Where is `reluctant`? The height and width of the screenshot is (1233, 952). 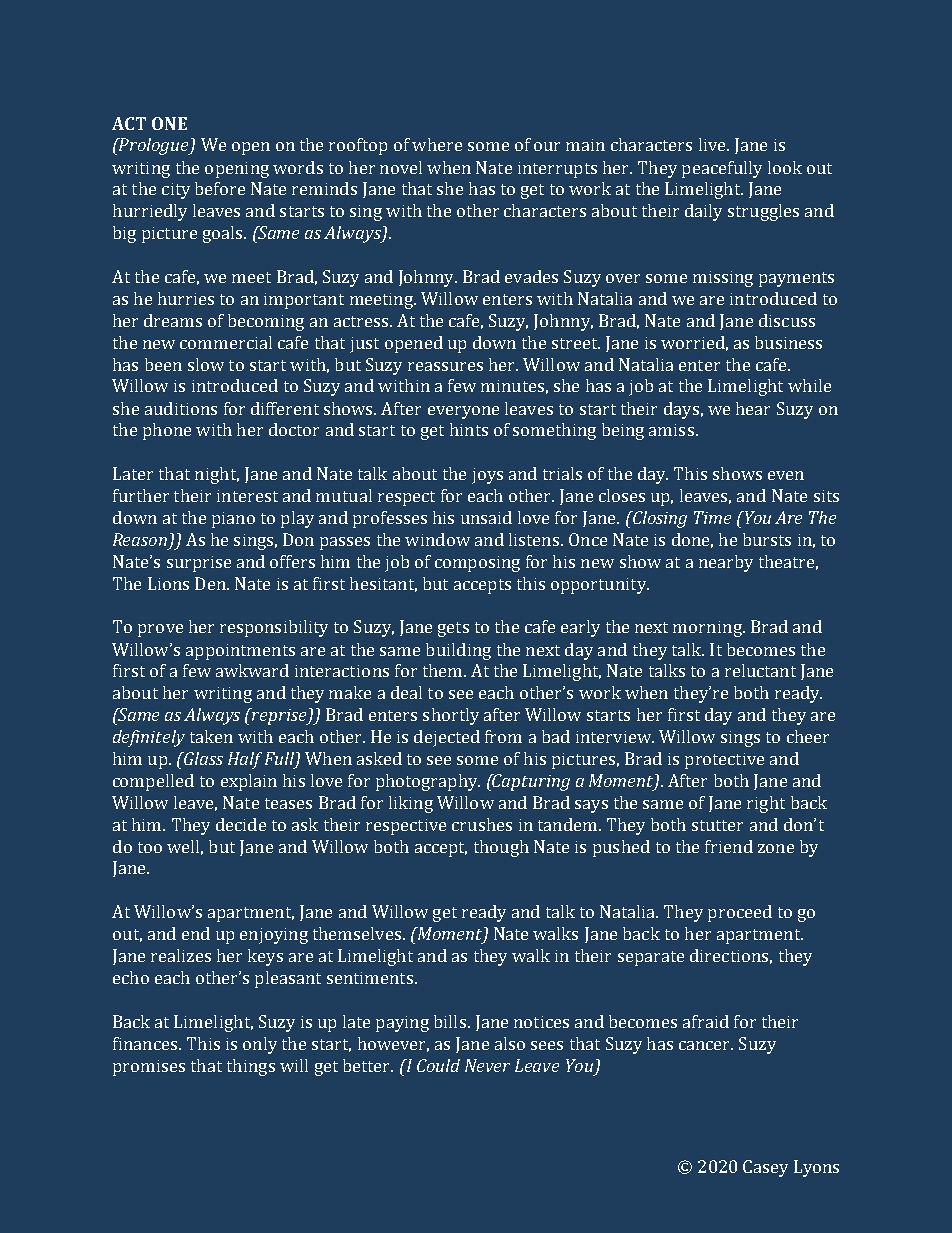 reluctant is located at coordinates (760, 670).
